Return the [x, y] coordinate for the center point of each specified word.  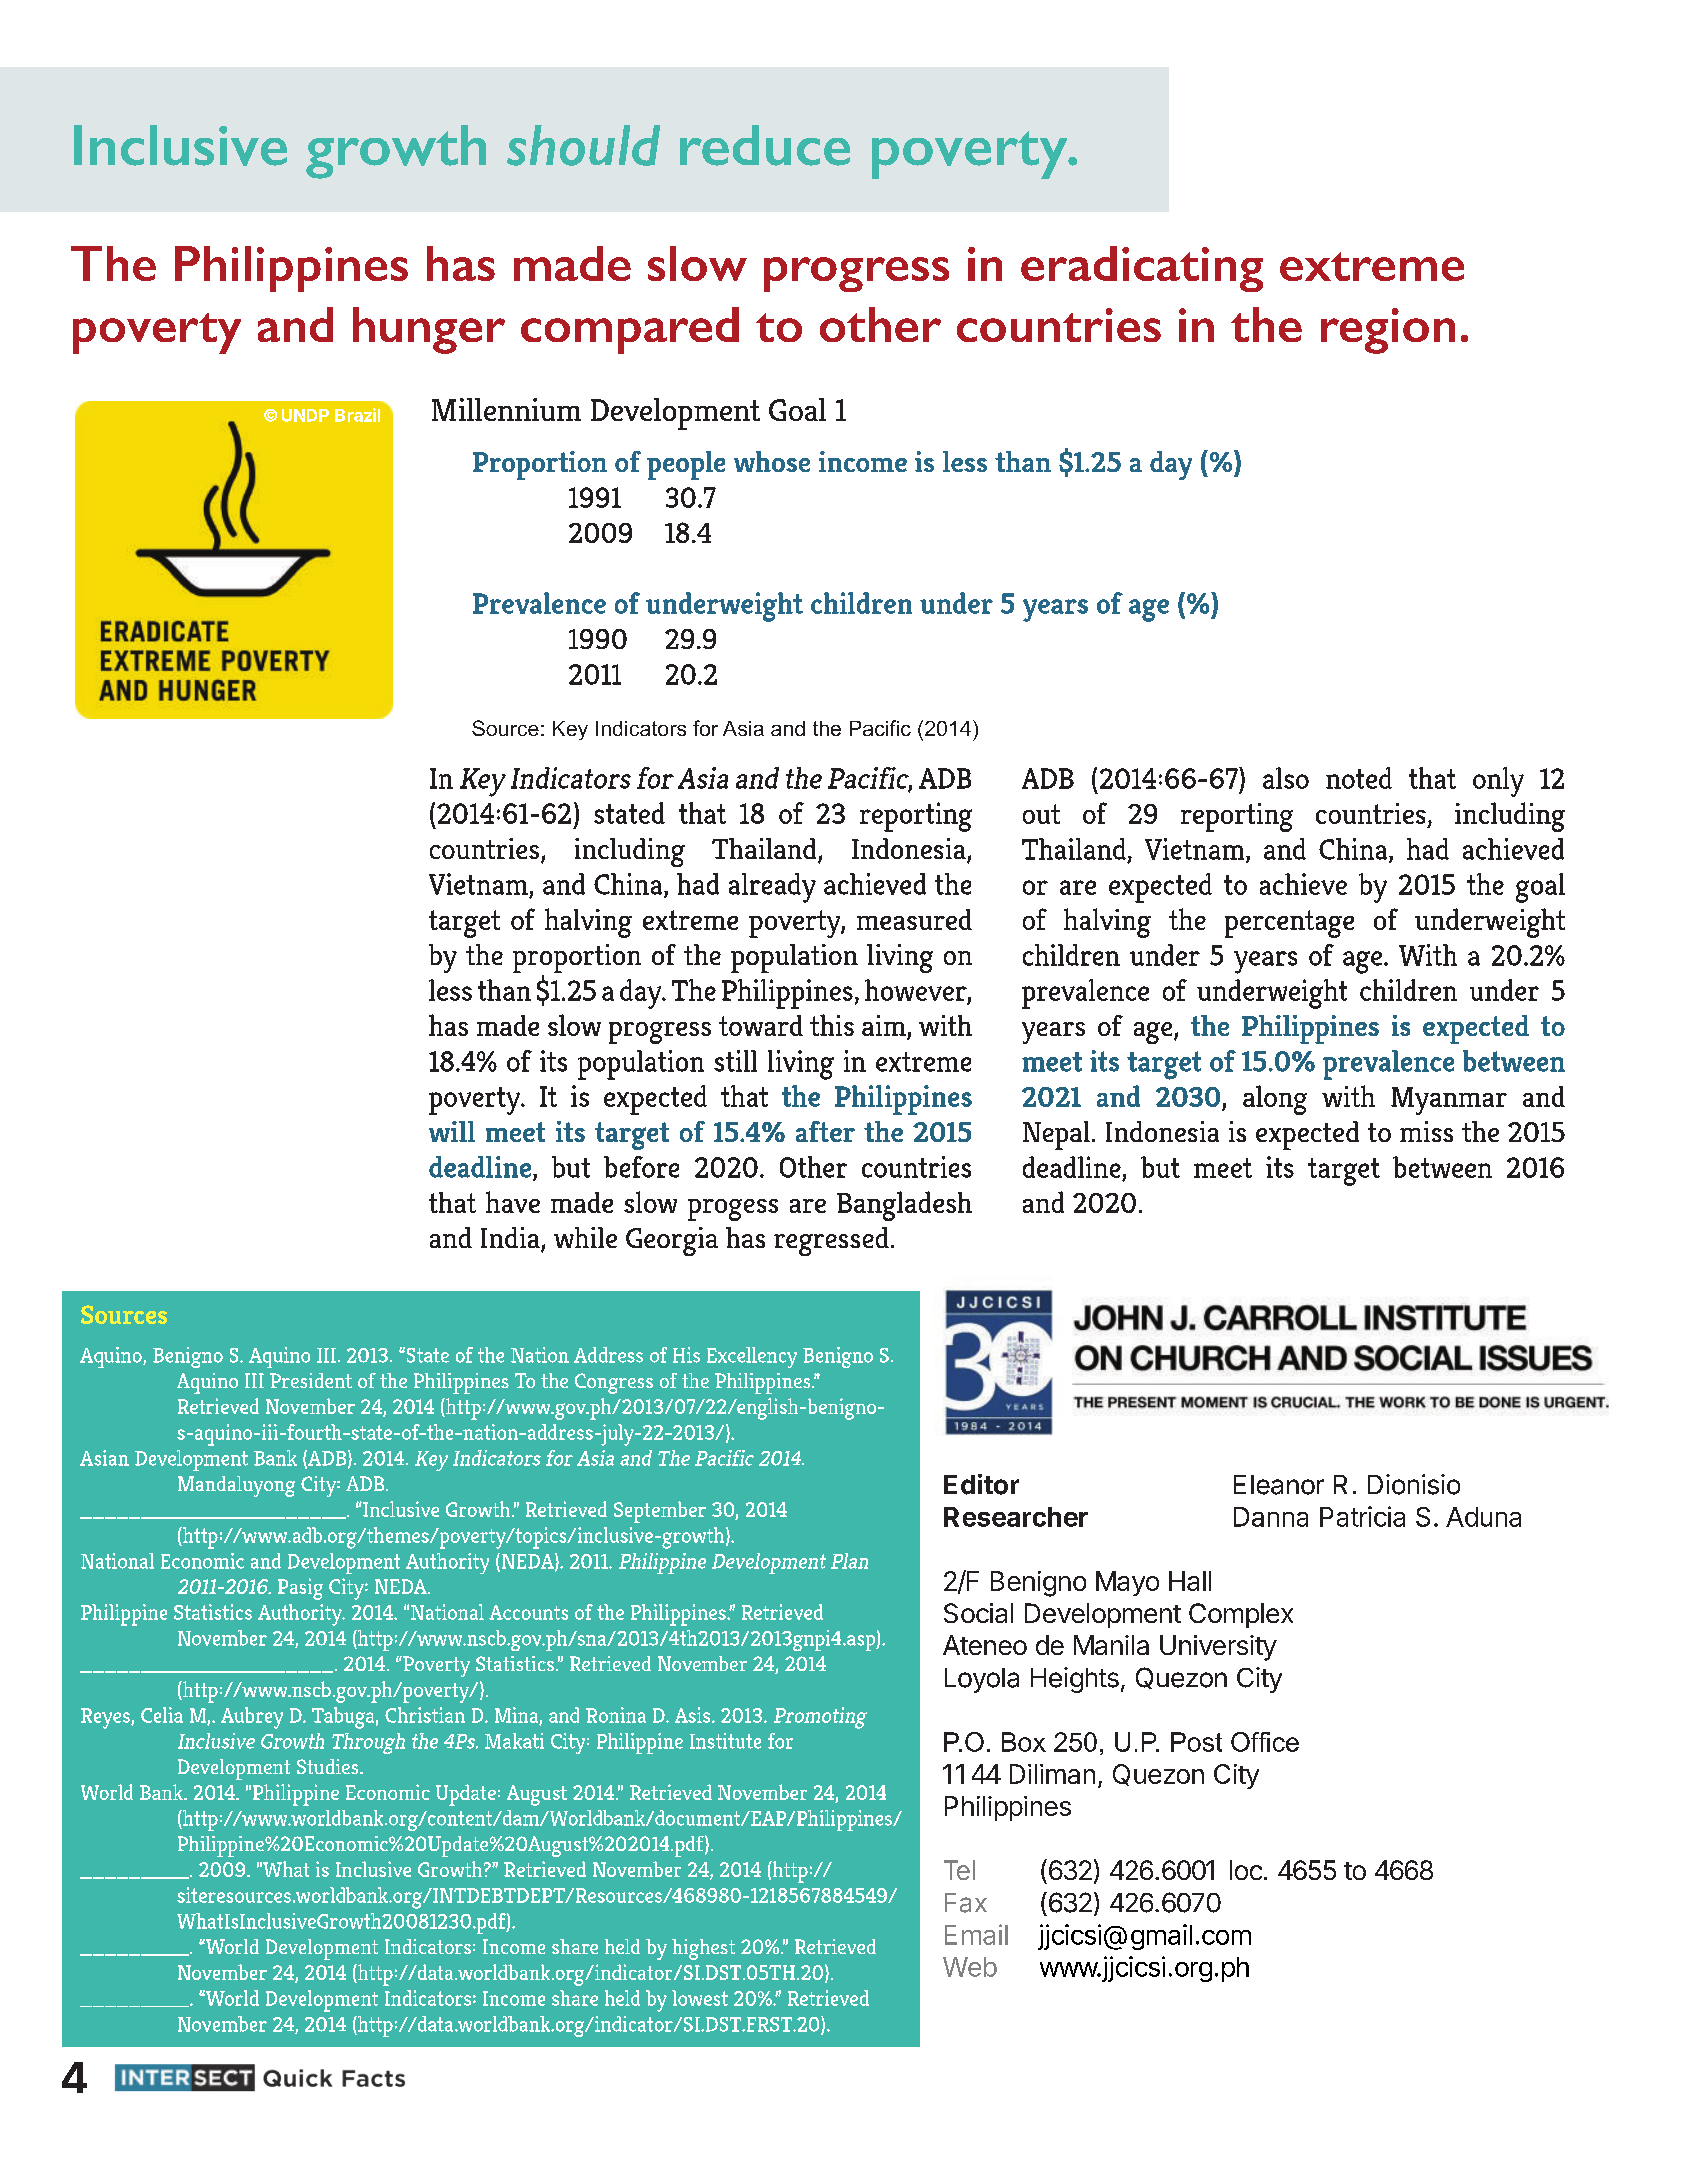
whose [772, 461]
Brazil [357, 415]
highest [703, 1949]
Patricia [1362, 1516]
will [452, 1131]
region [1388, 331]
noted [1359, 778]
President [311, 1380]
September [660, 1512]
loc [1246, 1870]
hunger [429, 330]
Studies [329, 1766]
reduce [765, 145]
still [735, 1061]
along [1275, 1100]
